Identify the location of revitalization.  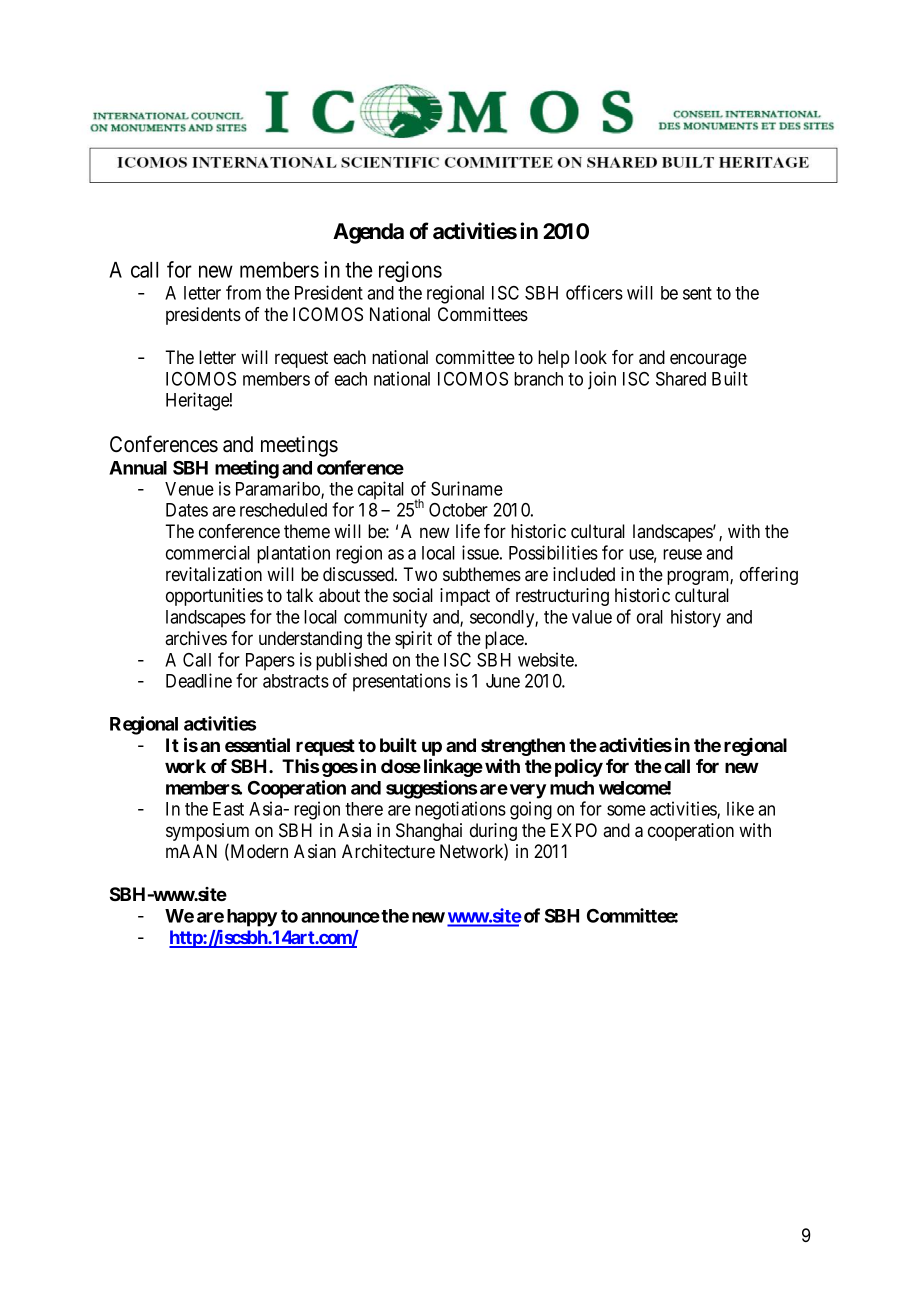
(214, 574).
